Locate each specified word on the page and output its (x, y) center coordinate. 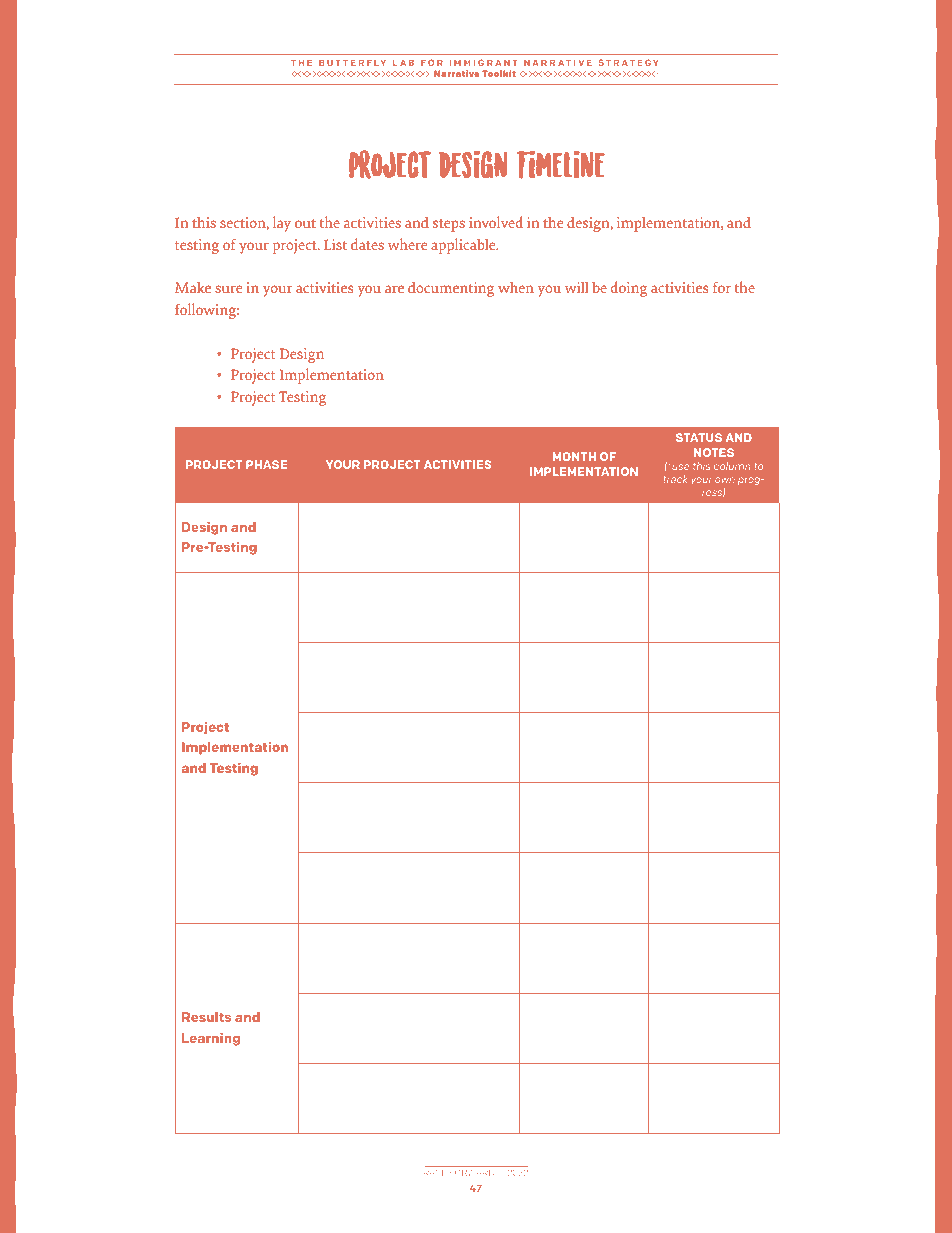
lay (282, 224)
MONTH (574, 456)
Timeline (561, 165)
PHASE (266, 464)
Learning (211, 1039)
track (675, 479)
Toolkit (499, 73)
